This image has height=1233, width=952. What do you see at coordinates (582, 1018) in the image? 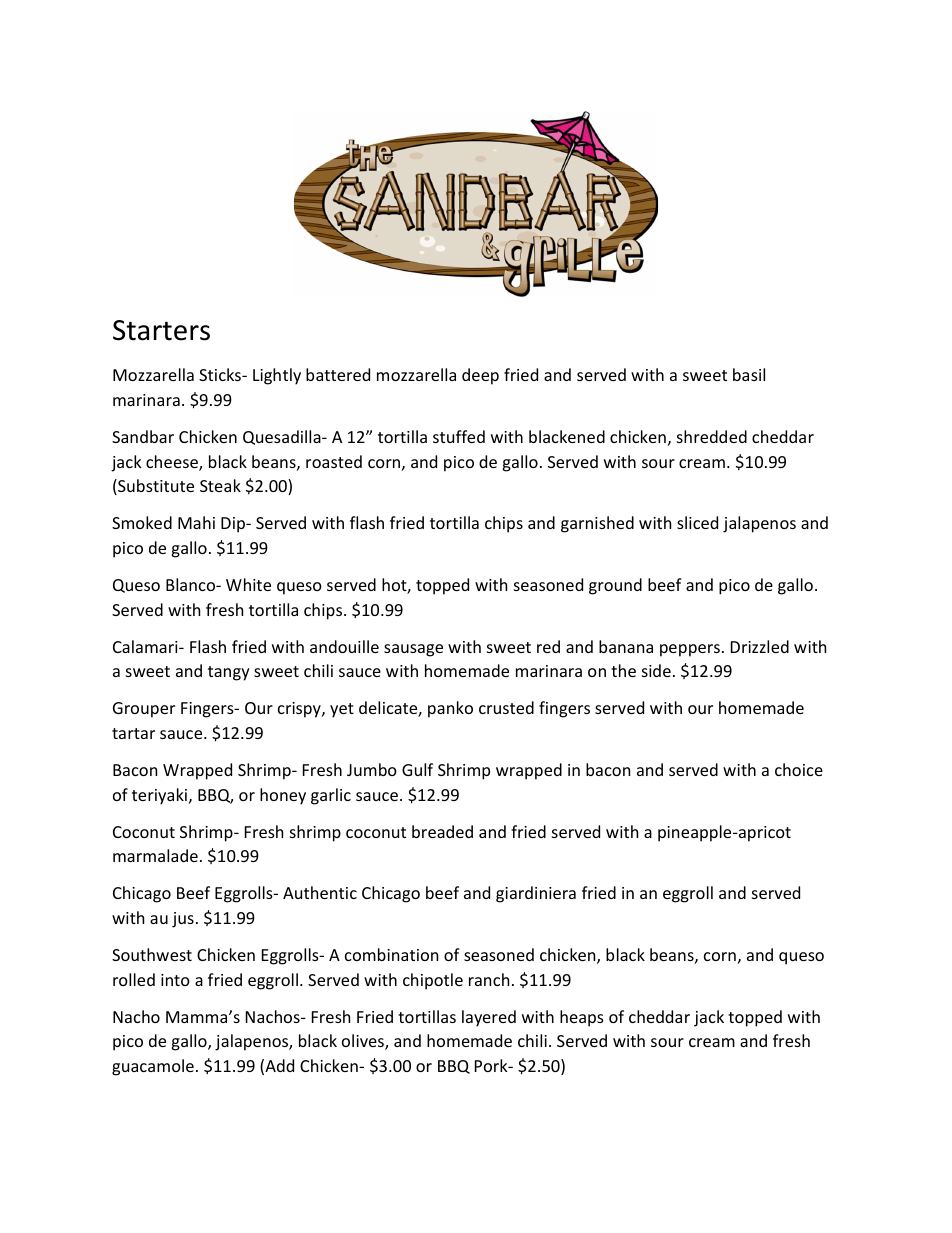
I see `heaps` at bounding box center [582, 1018].
